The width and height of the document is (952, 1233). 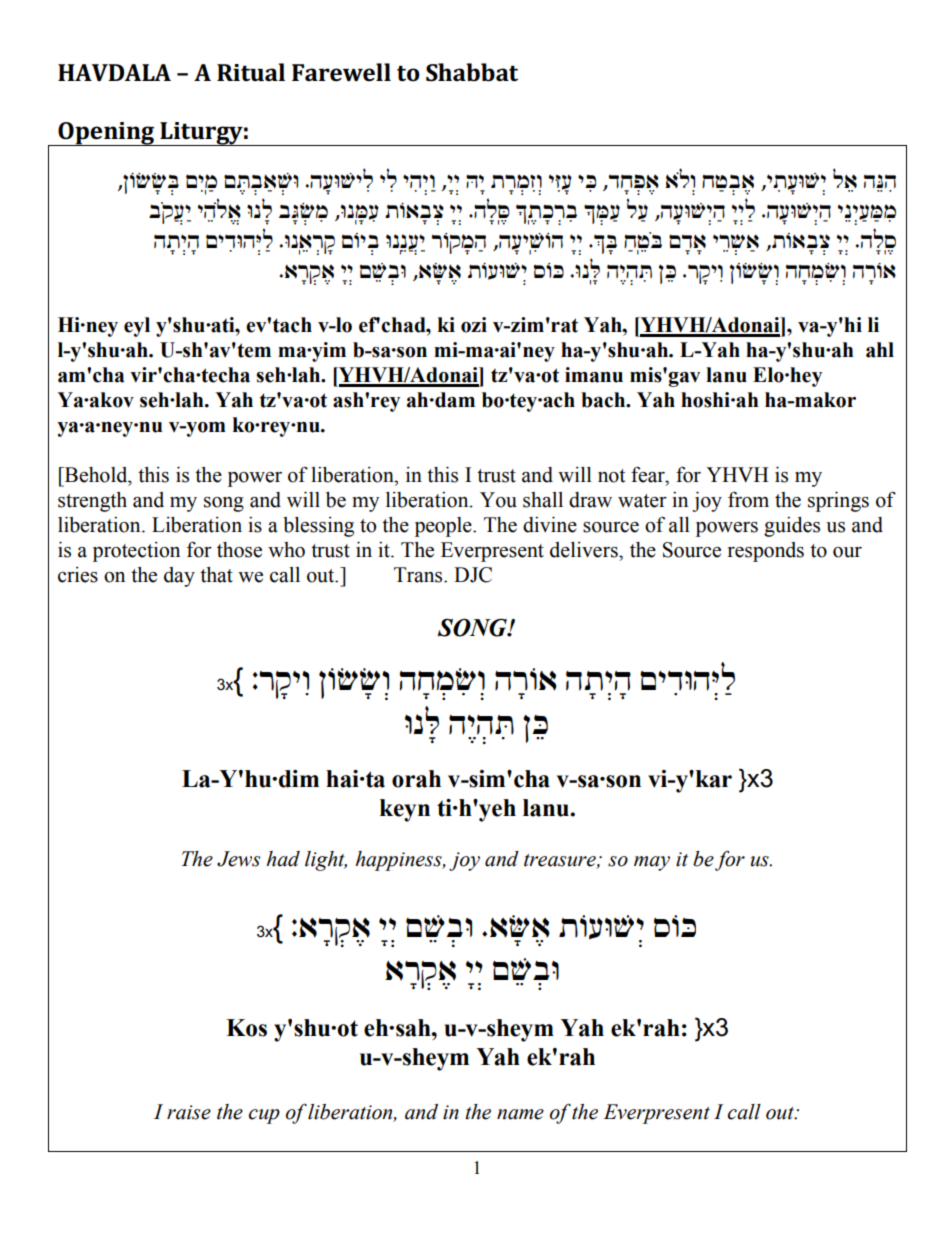 I want to click on day, so click(x=179, y=577).
